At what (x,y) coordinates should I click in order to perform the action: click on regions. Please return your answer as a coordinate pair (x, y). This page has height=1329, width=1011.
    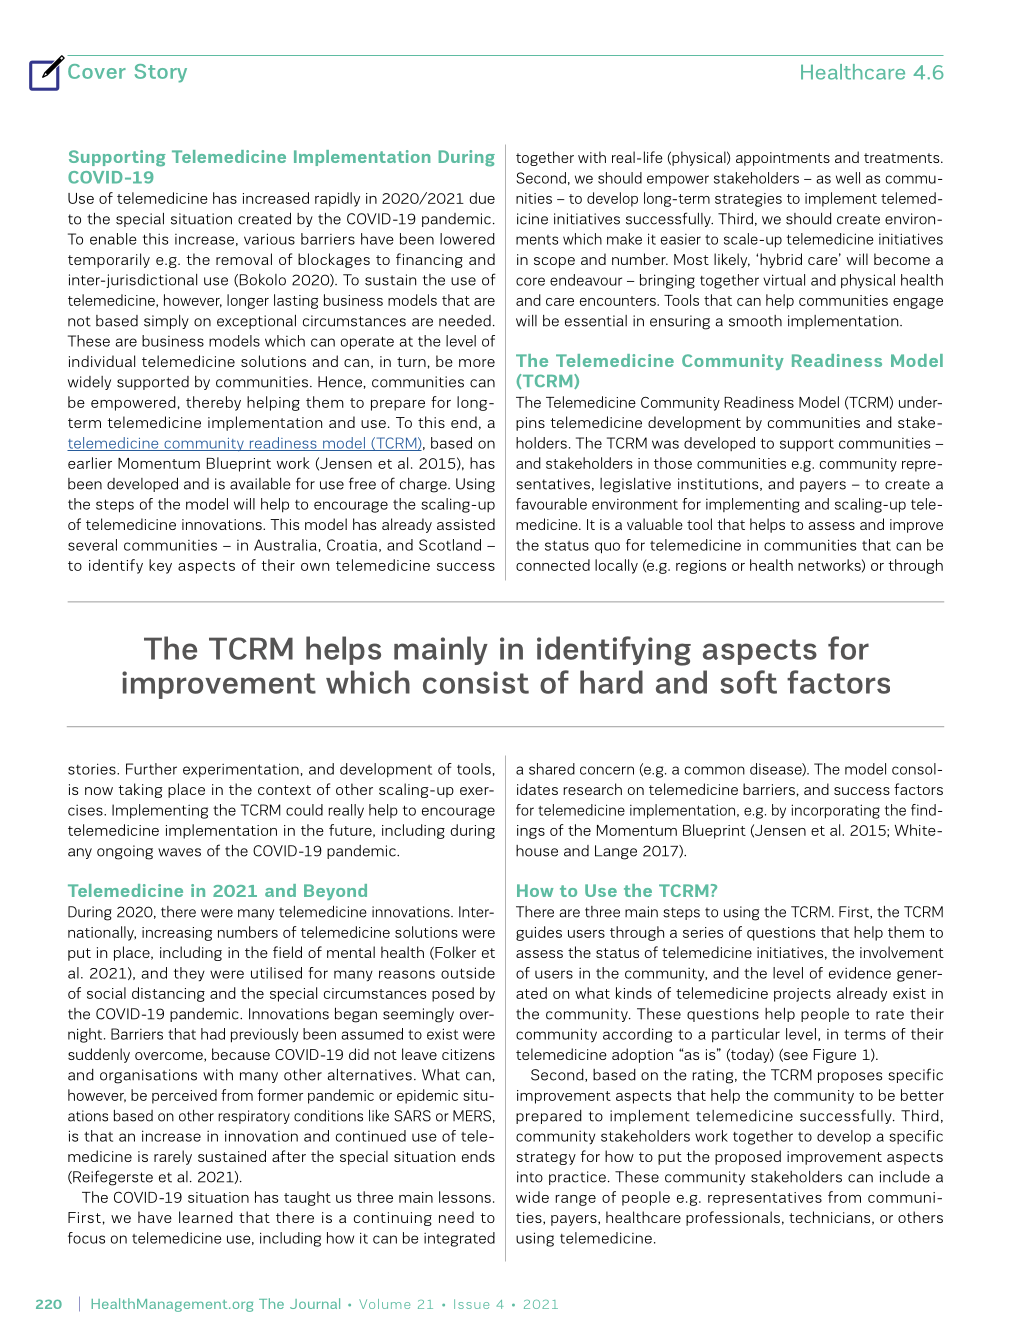
    Looking at the image, I should click on (701, 567).
